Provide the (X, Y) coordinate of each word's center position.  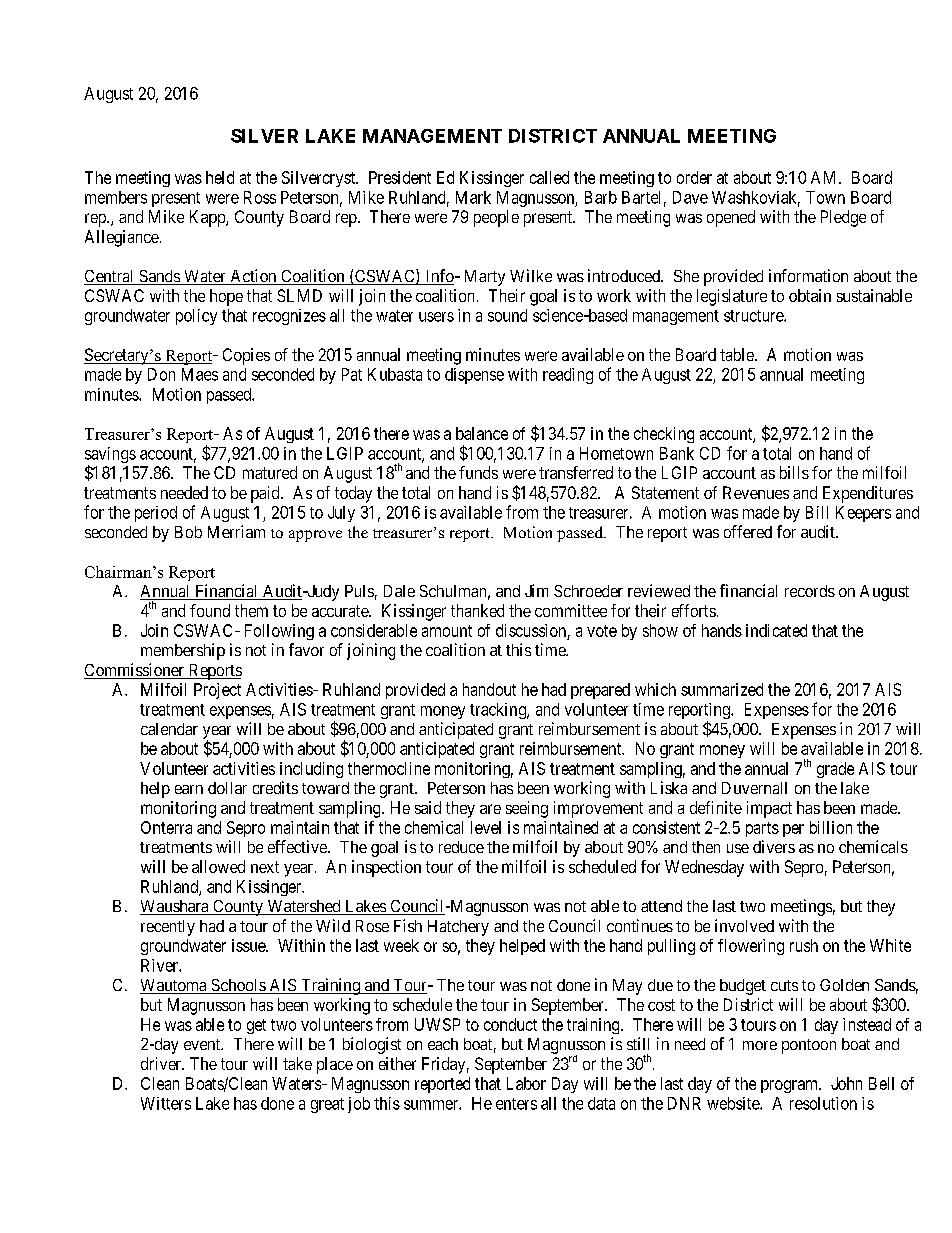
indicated (776, 630)
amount (447, 631)
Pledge (843, 218)
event (203, 1044)
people (496, 218)
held (220, 177)
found (210, 610)
